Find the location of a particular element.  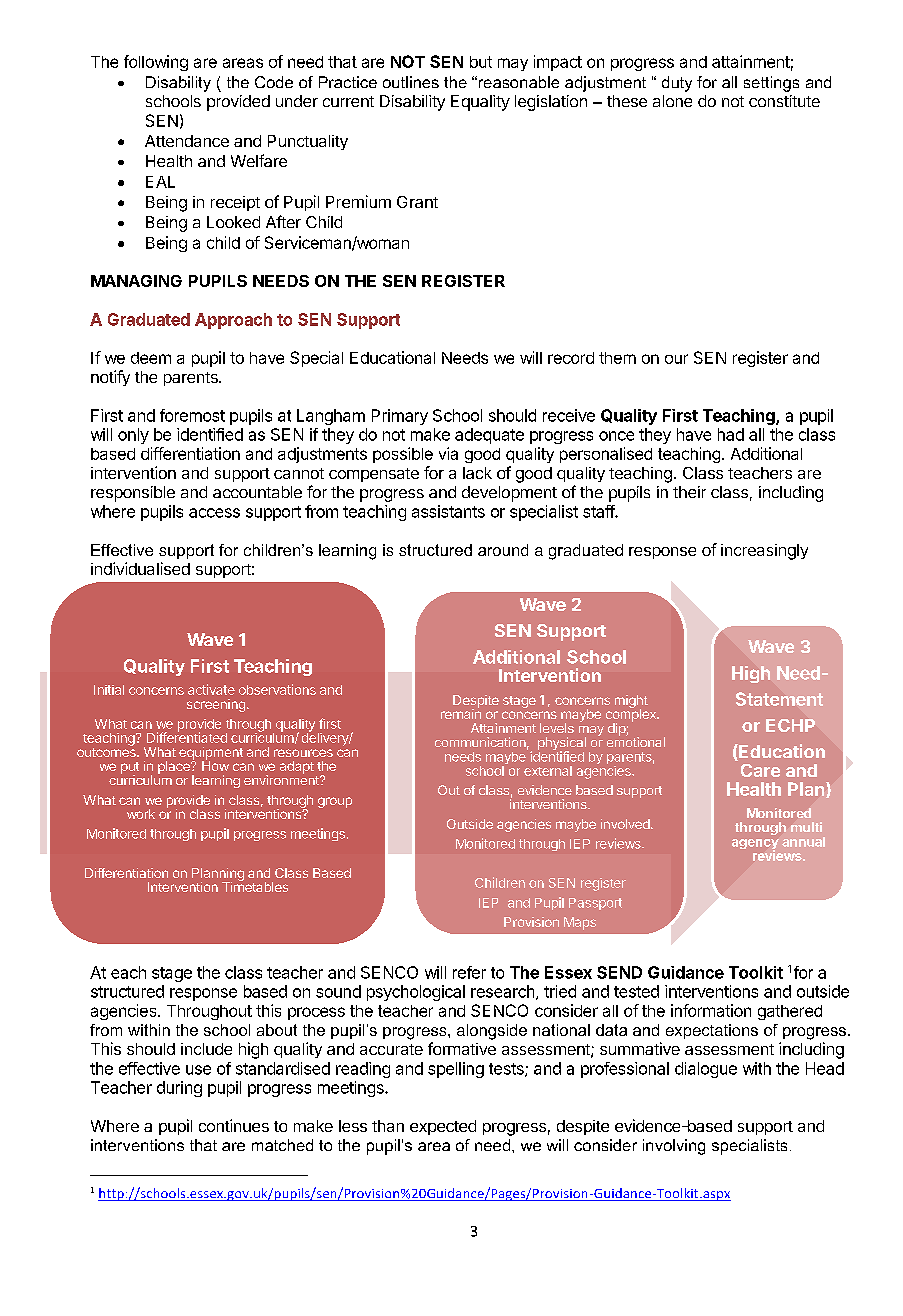

around is located at coordinates (503, 550).
